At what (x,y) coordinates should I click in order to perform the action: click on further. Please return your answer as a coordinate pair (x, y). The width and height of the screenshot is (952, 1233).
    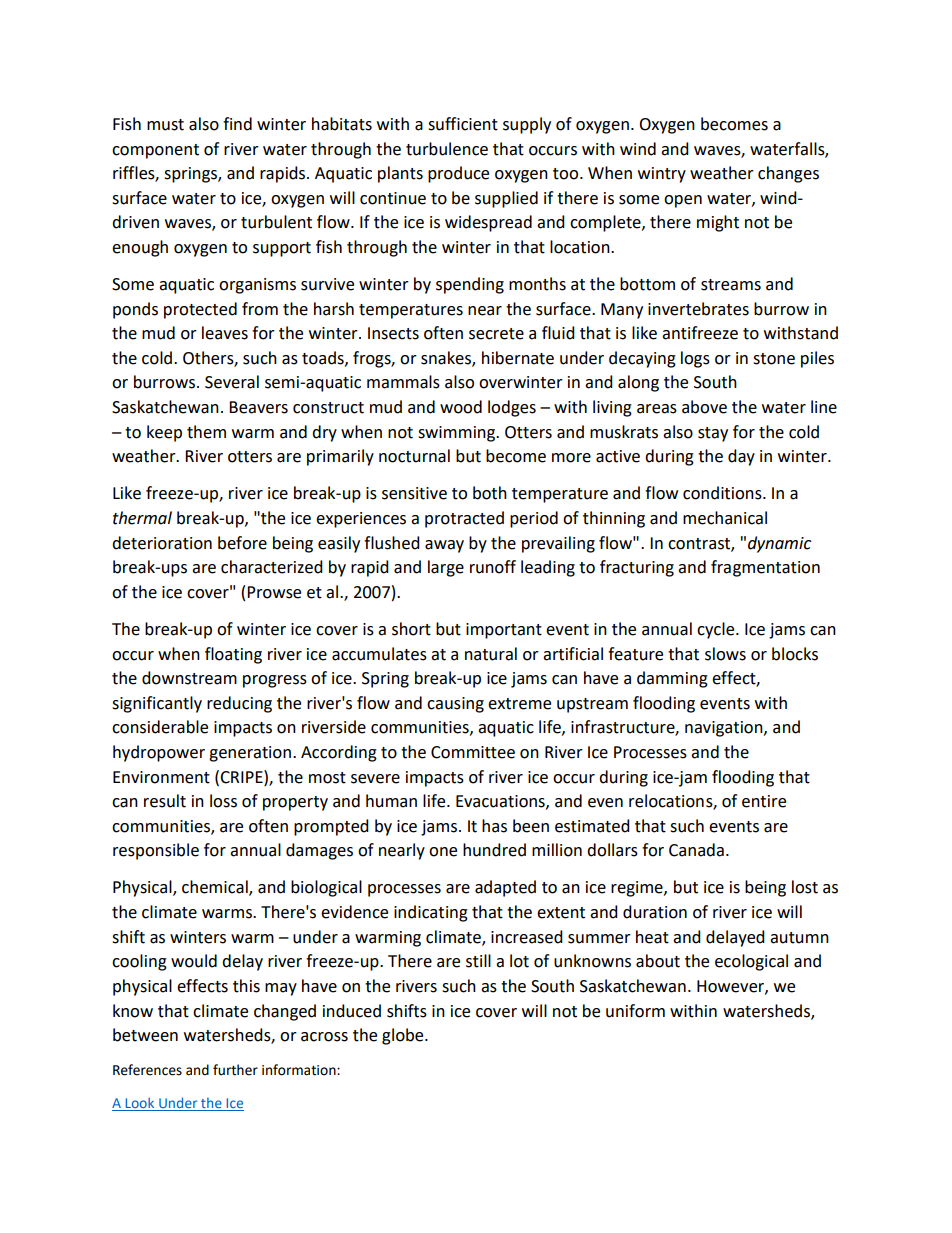
    Looking at the image, I should click on (235, 1070).
